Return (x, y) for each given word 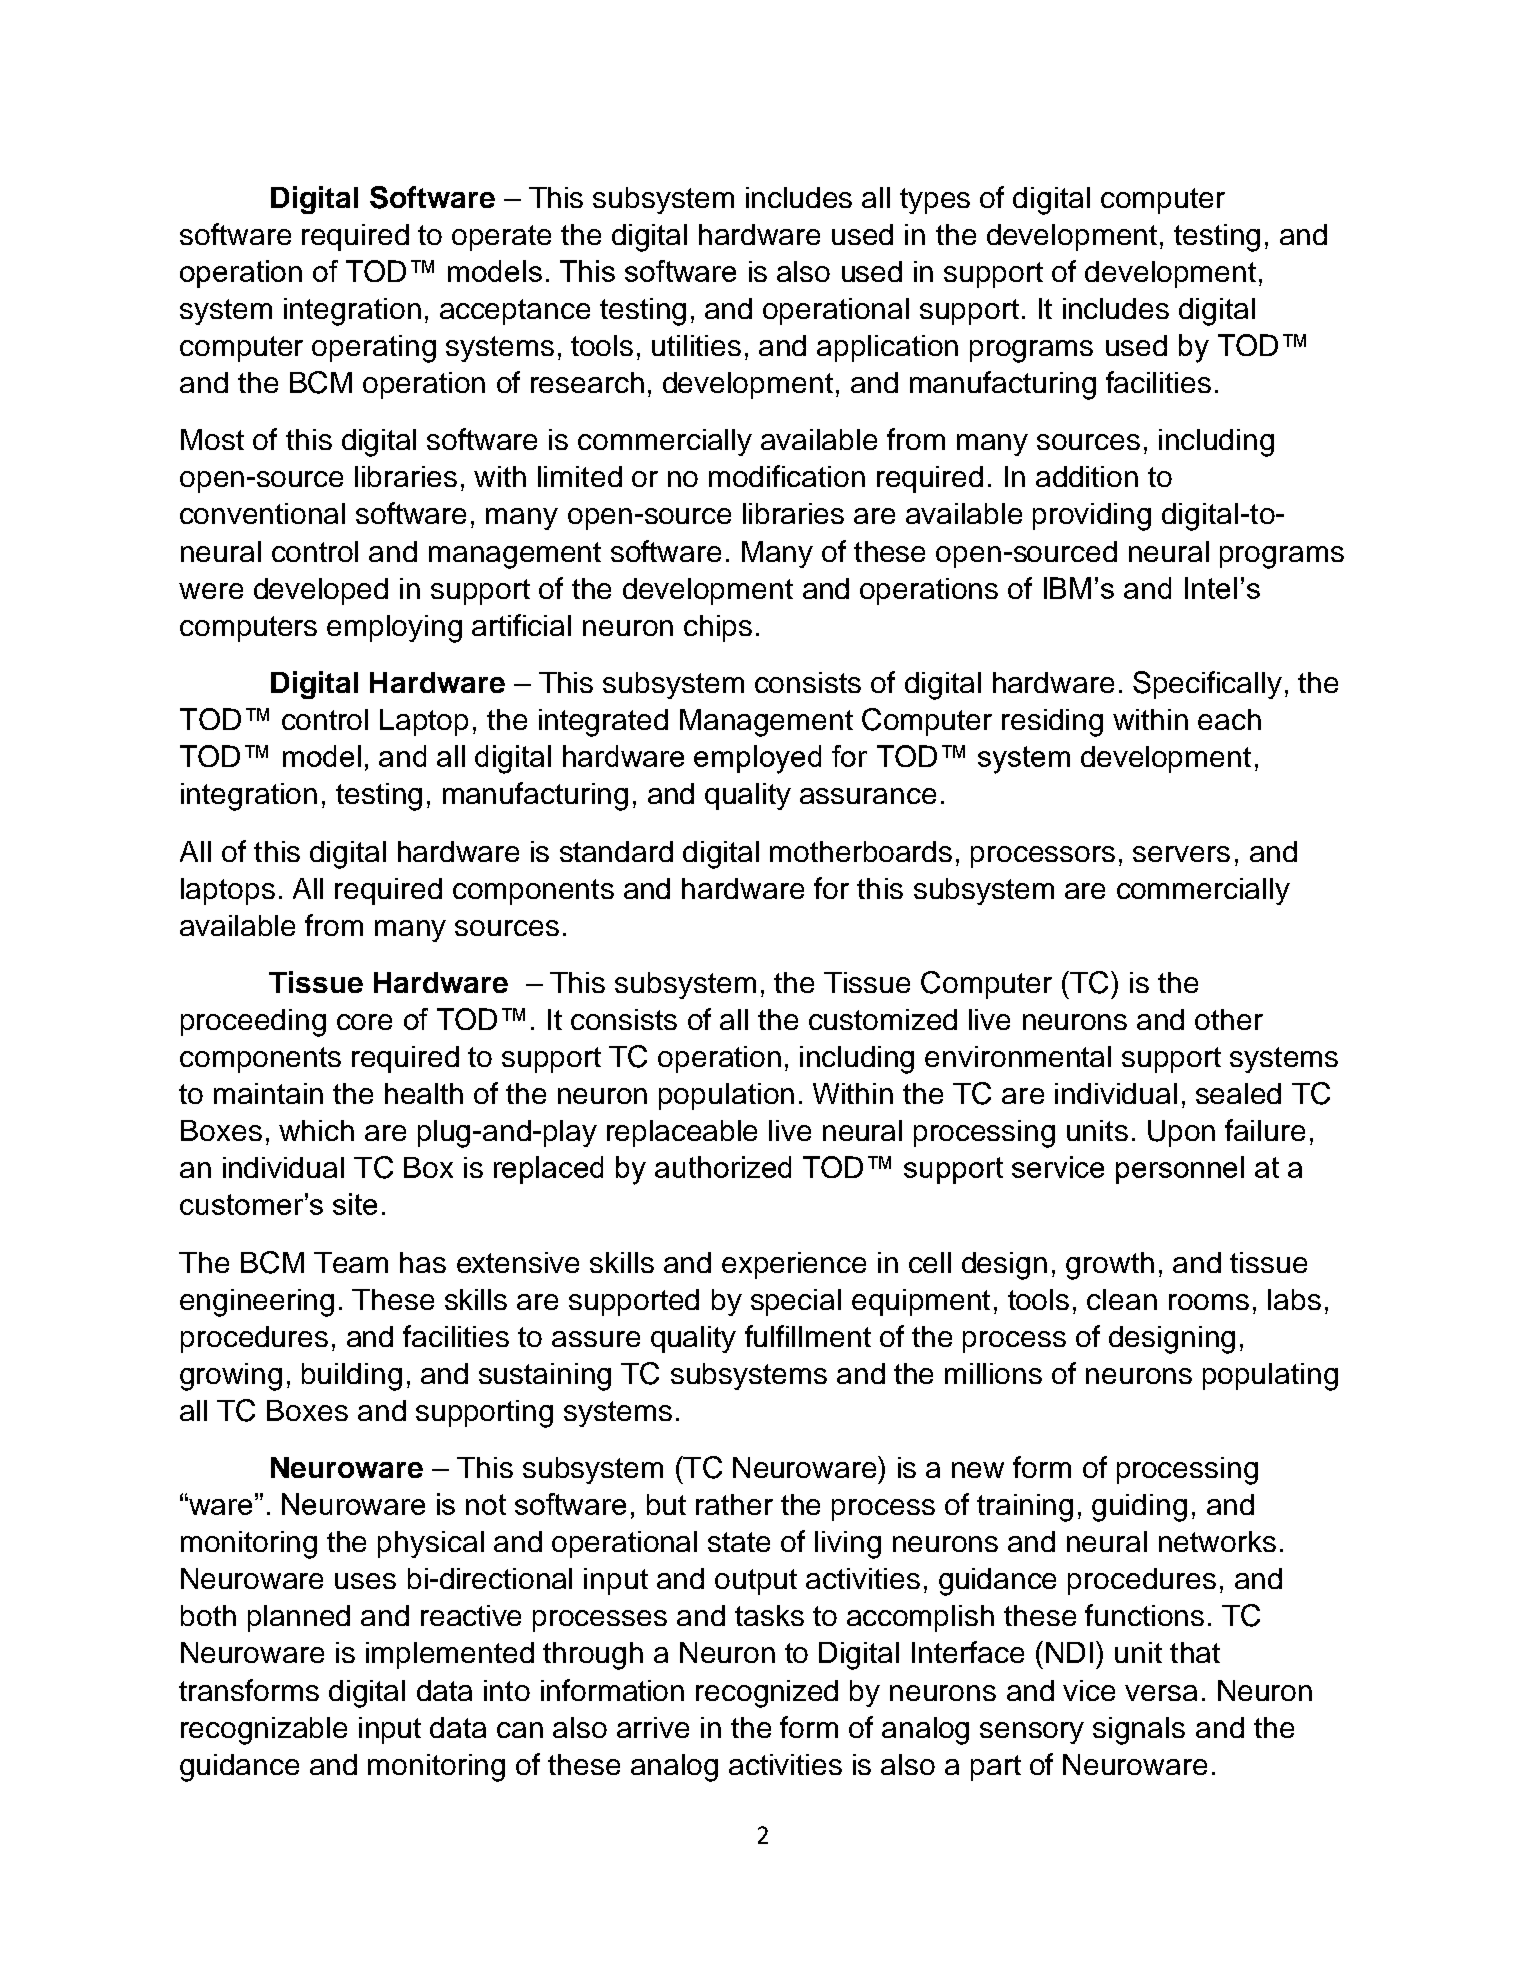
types (935, 201)
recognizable (264, 1731)
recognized (767, 1694)
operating (374, 349)
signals (1139, 1731)
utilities (696, 345)
